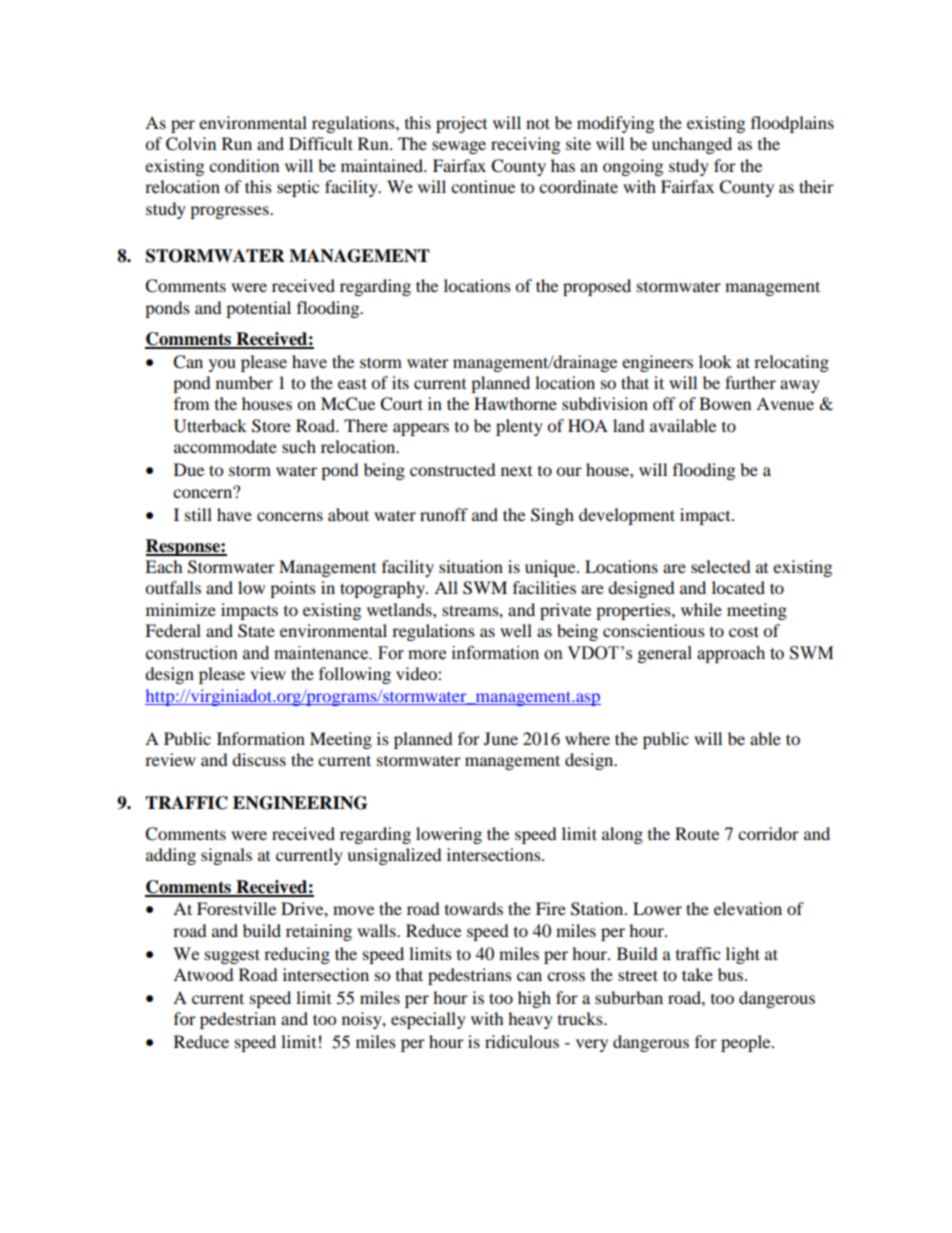 This document has height=1233, width=952. What do you see at coordinates (203, 974) in the document?
I see `Atwood` at bounding box center [203, 974].
